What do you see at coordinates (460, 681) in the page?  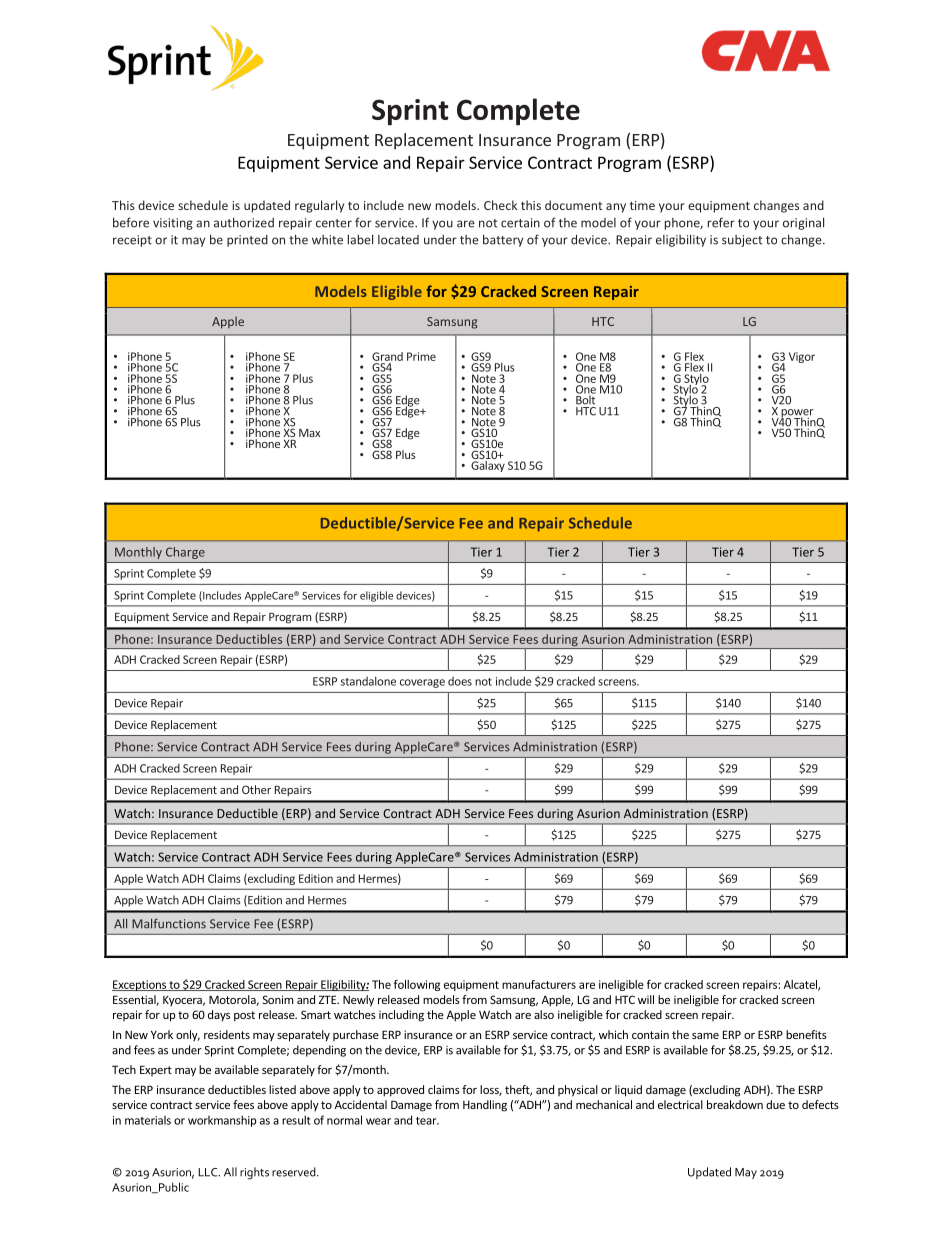 I see `does` at bounding box center [460, 681].
